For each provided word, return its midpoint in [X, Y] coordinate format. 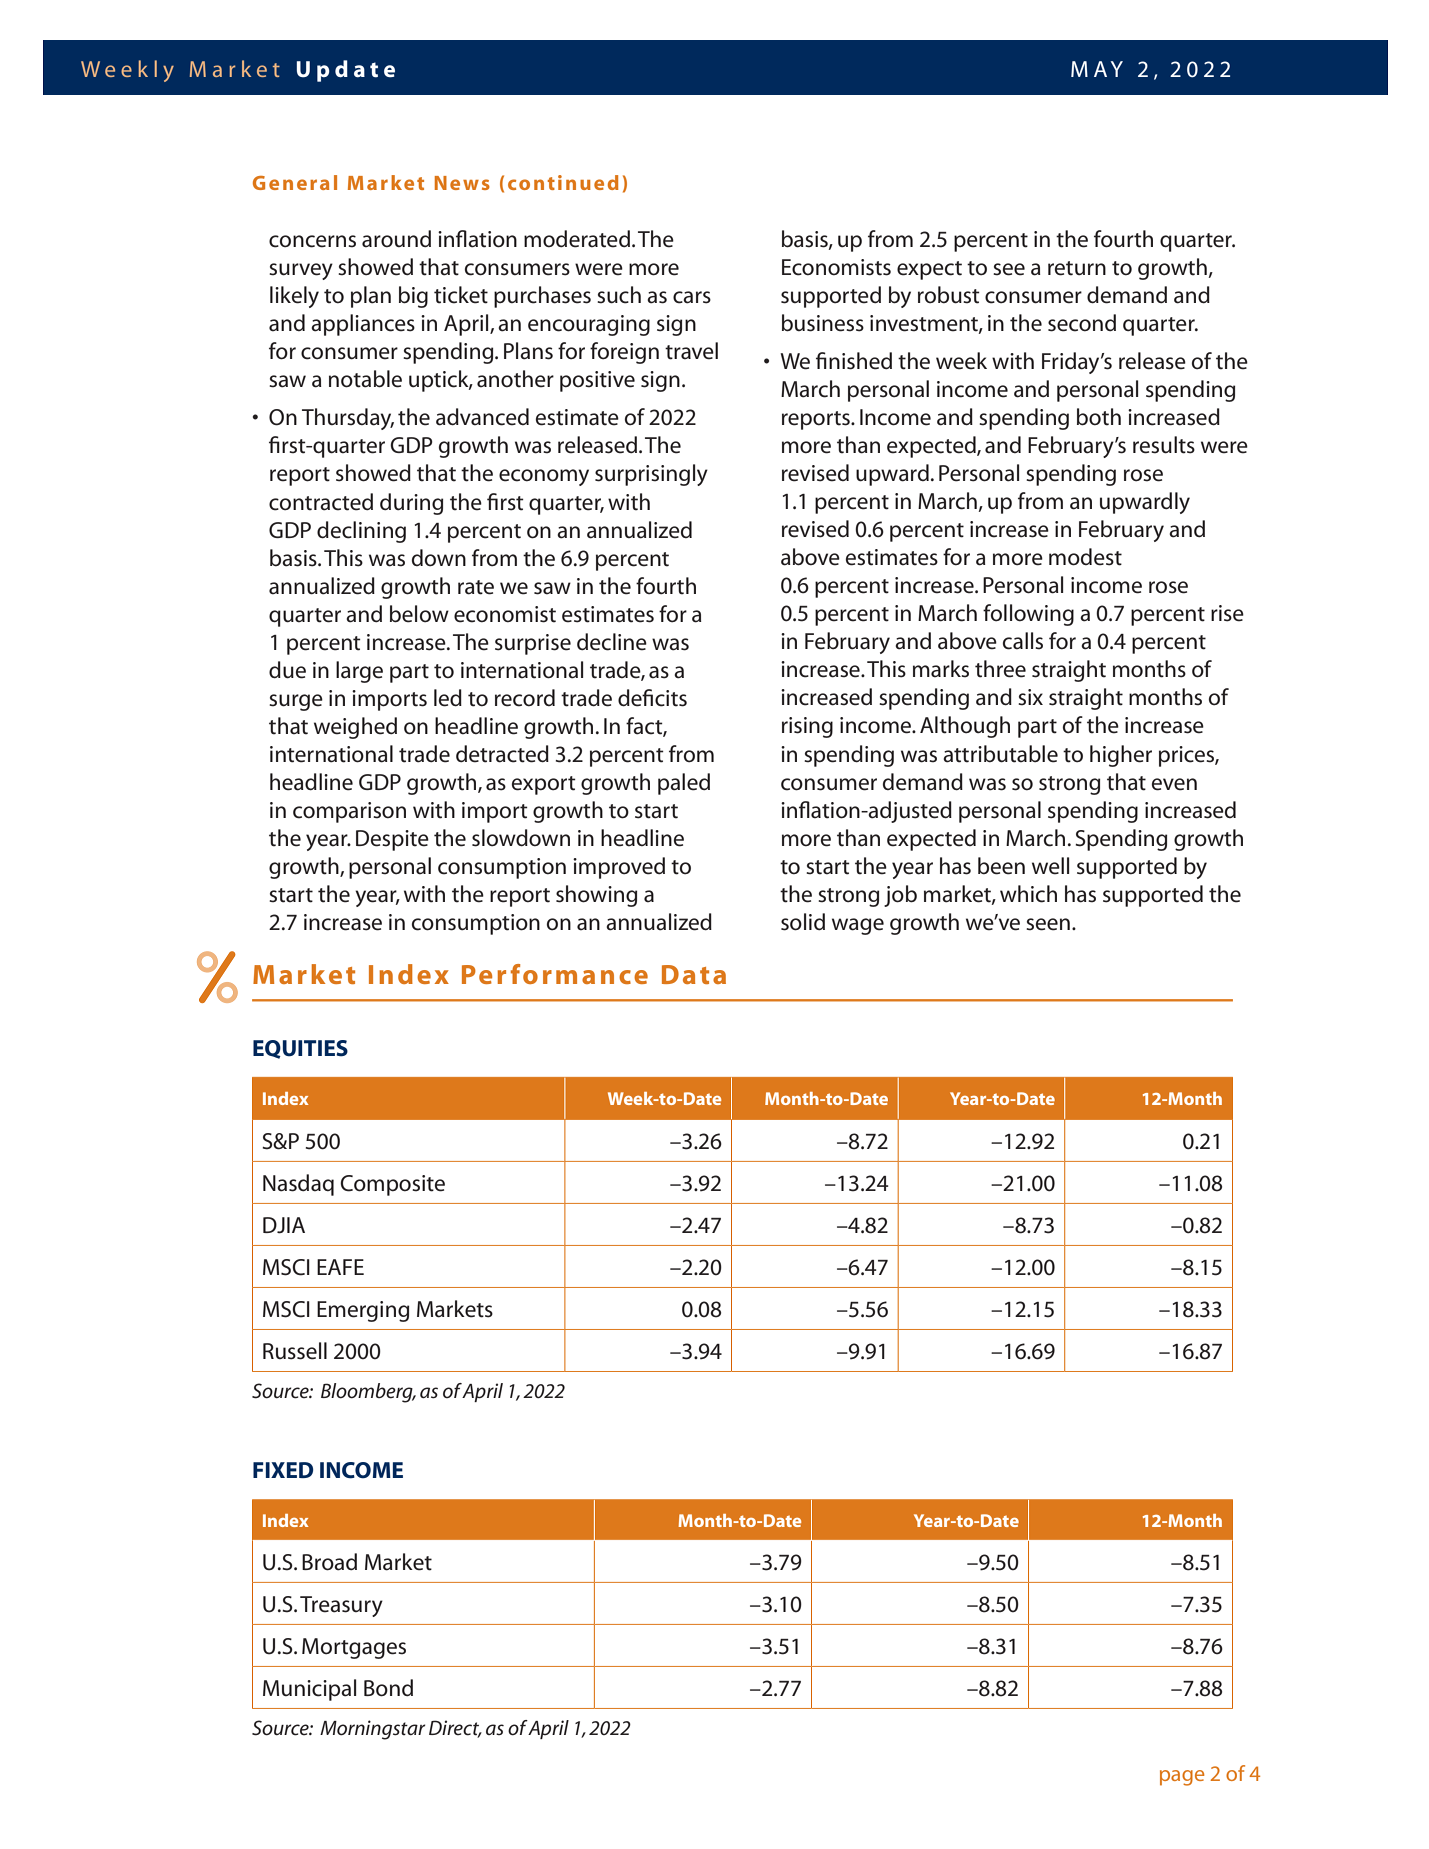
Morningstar [373, 1730]
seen [1048, 924]
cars [692, 297]
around [396, 239]
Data [694, 974]
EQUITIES [300, 1049]
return [1077, 268]
